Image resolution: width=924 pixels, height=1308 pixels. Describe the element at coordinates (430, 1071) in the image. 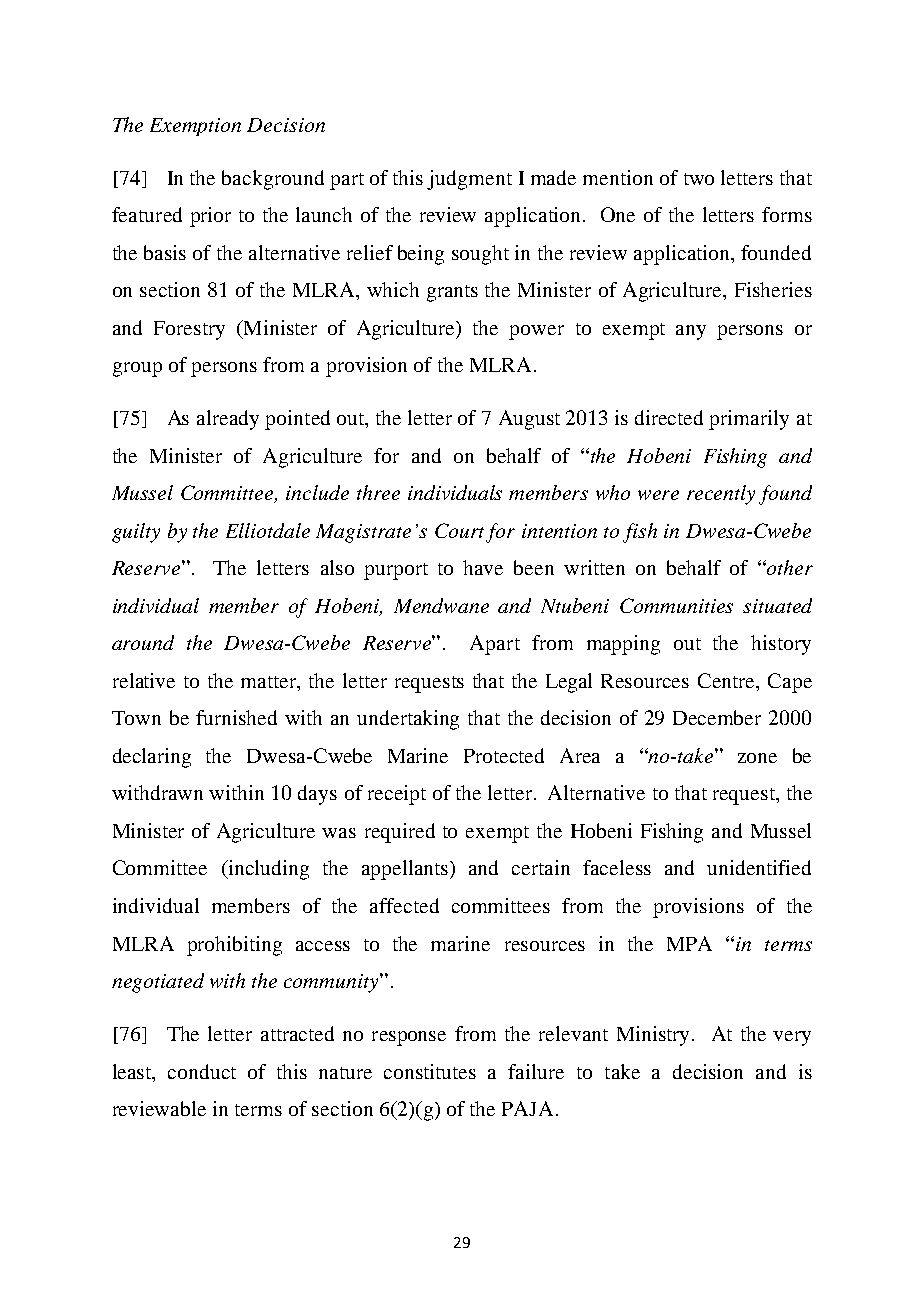

I see `constitutes` at that location.
